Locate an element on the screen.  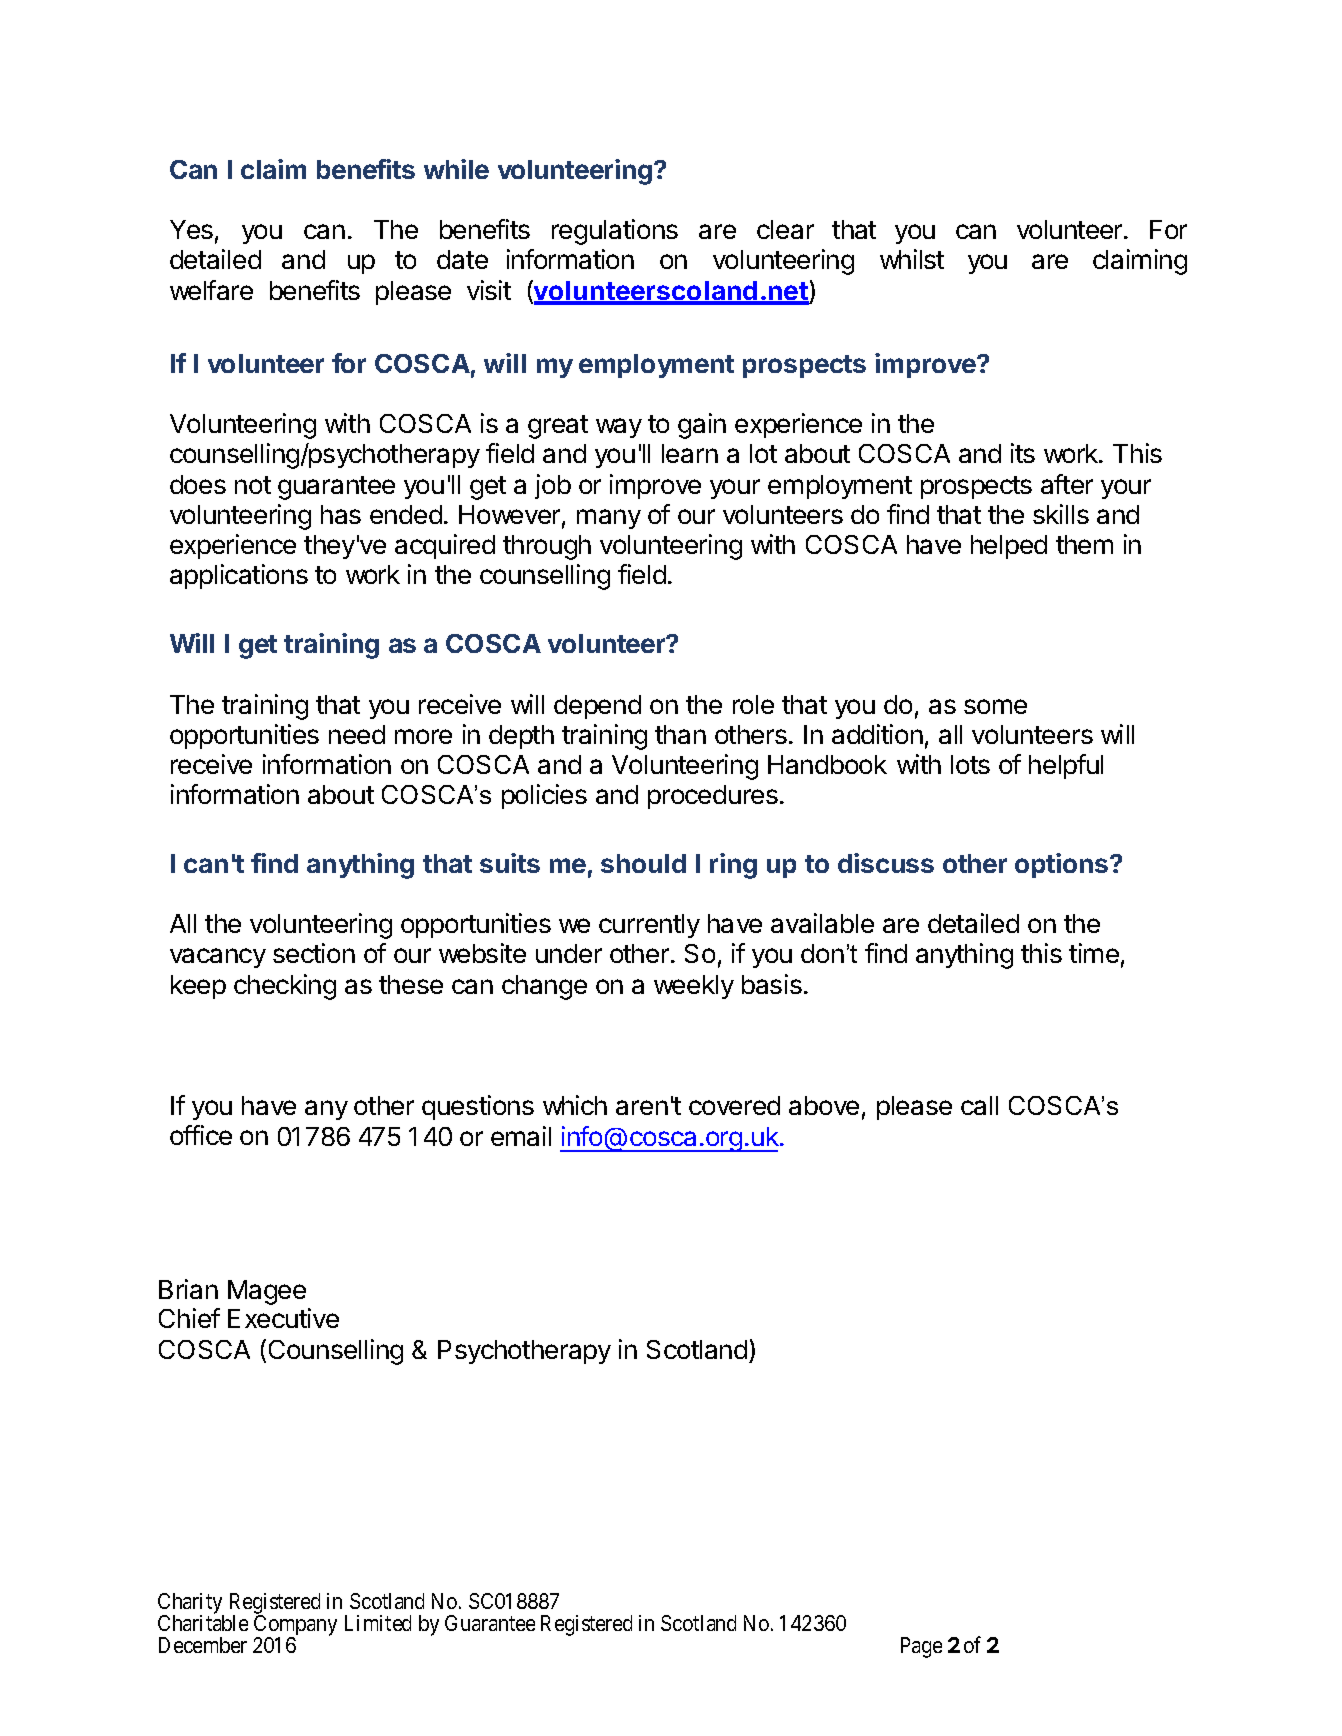
options is located at coordinates (1063, 865).
